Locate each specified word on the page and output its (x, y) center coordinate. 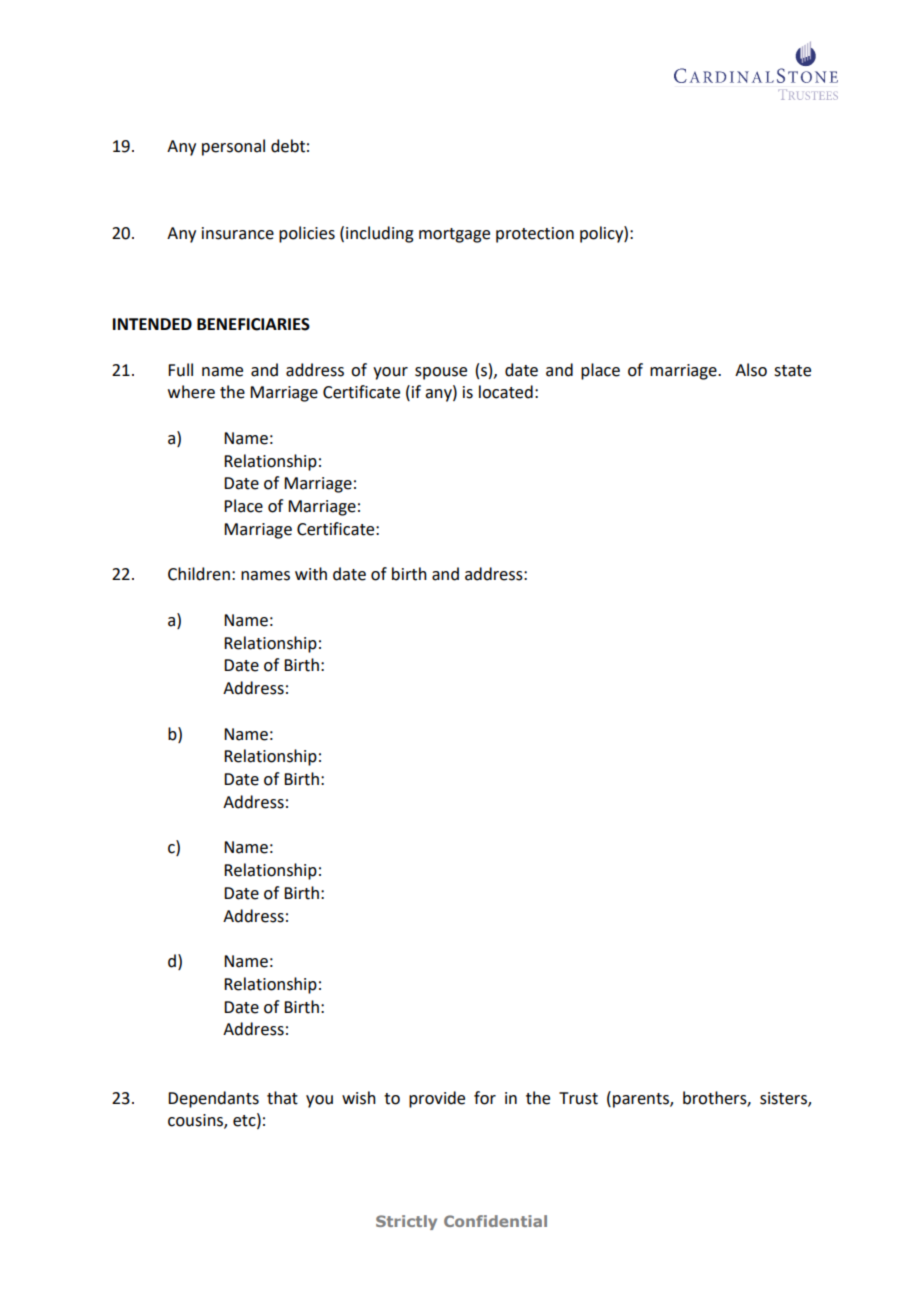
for (485, 1098)
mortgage (454, 235)
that (282, 1098)
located (506, 392)
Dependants (213, 1099)
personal (233, 147)
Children (199, 574)
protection (535, 235)
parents (642, 1100)
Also (751, 370)
